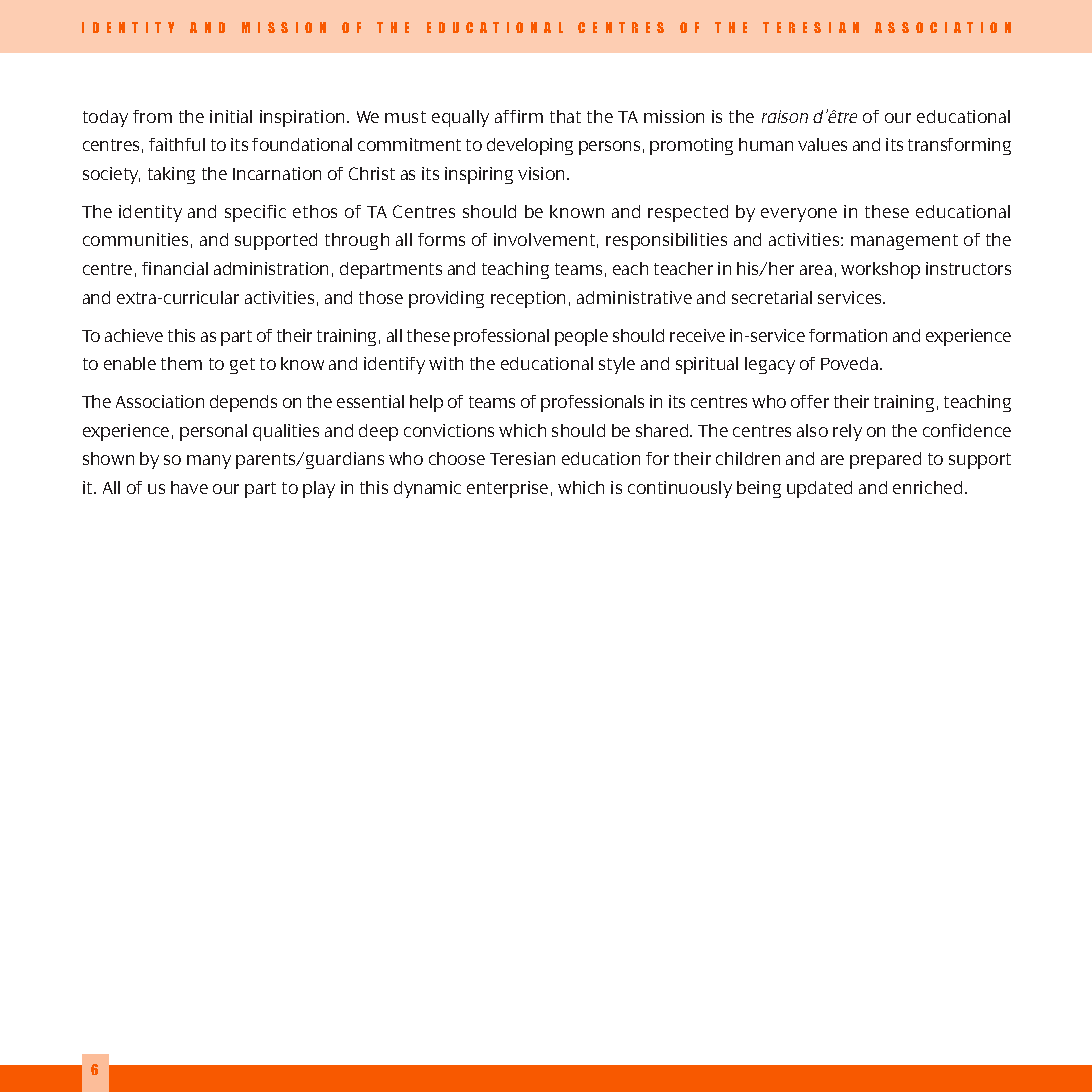 The image size is (1092, 1092). I want to click on initial, so click(231, 116).
